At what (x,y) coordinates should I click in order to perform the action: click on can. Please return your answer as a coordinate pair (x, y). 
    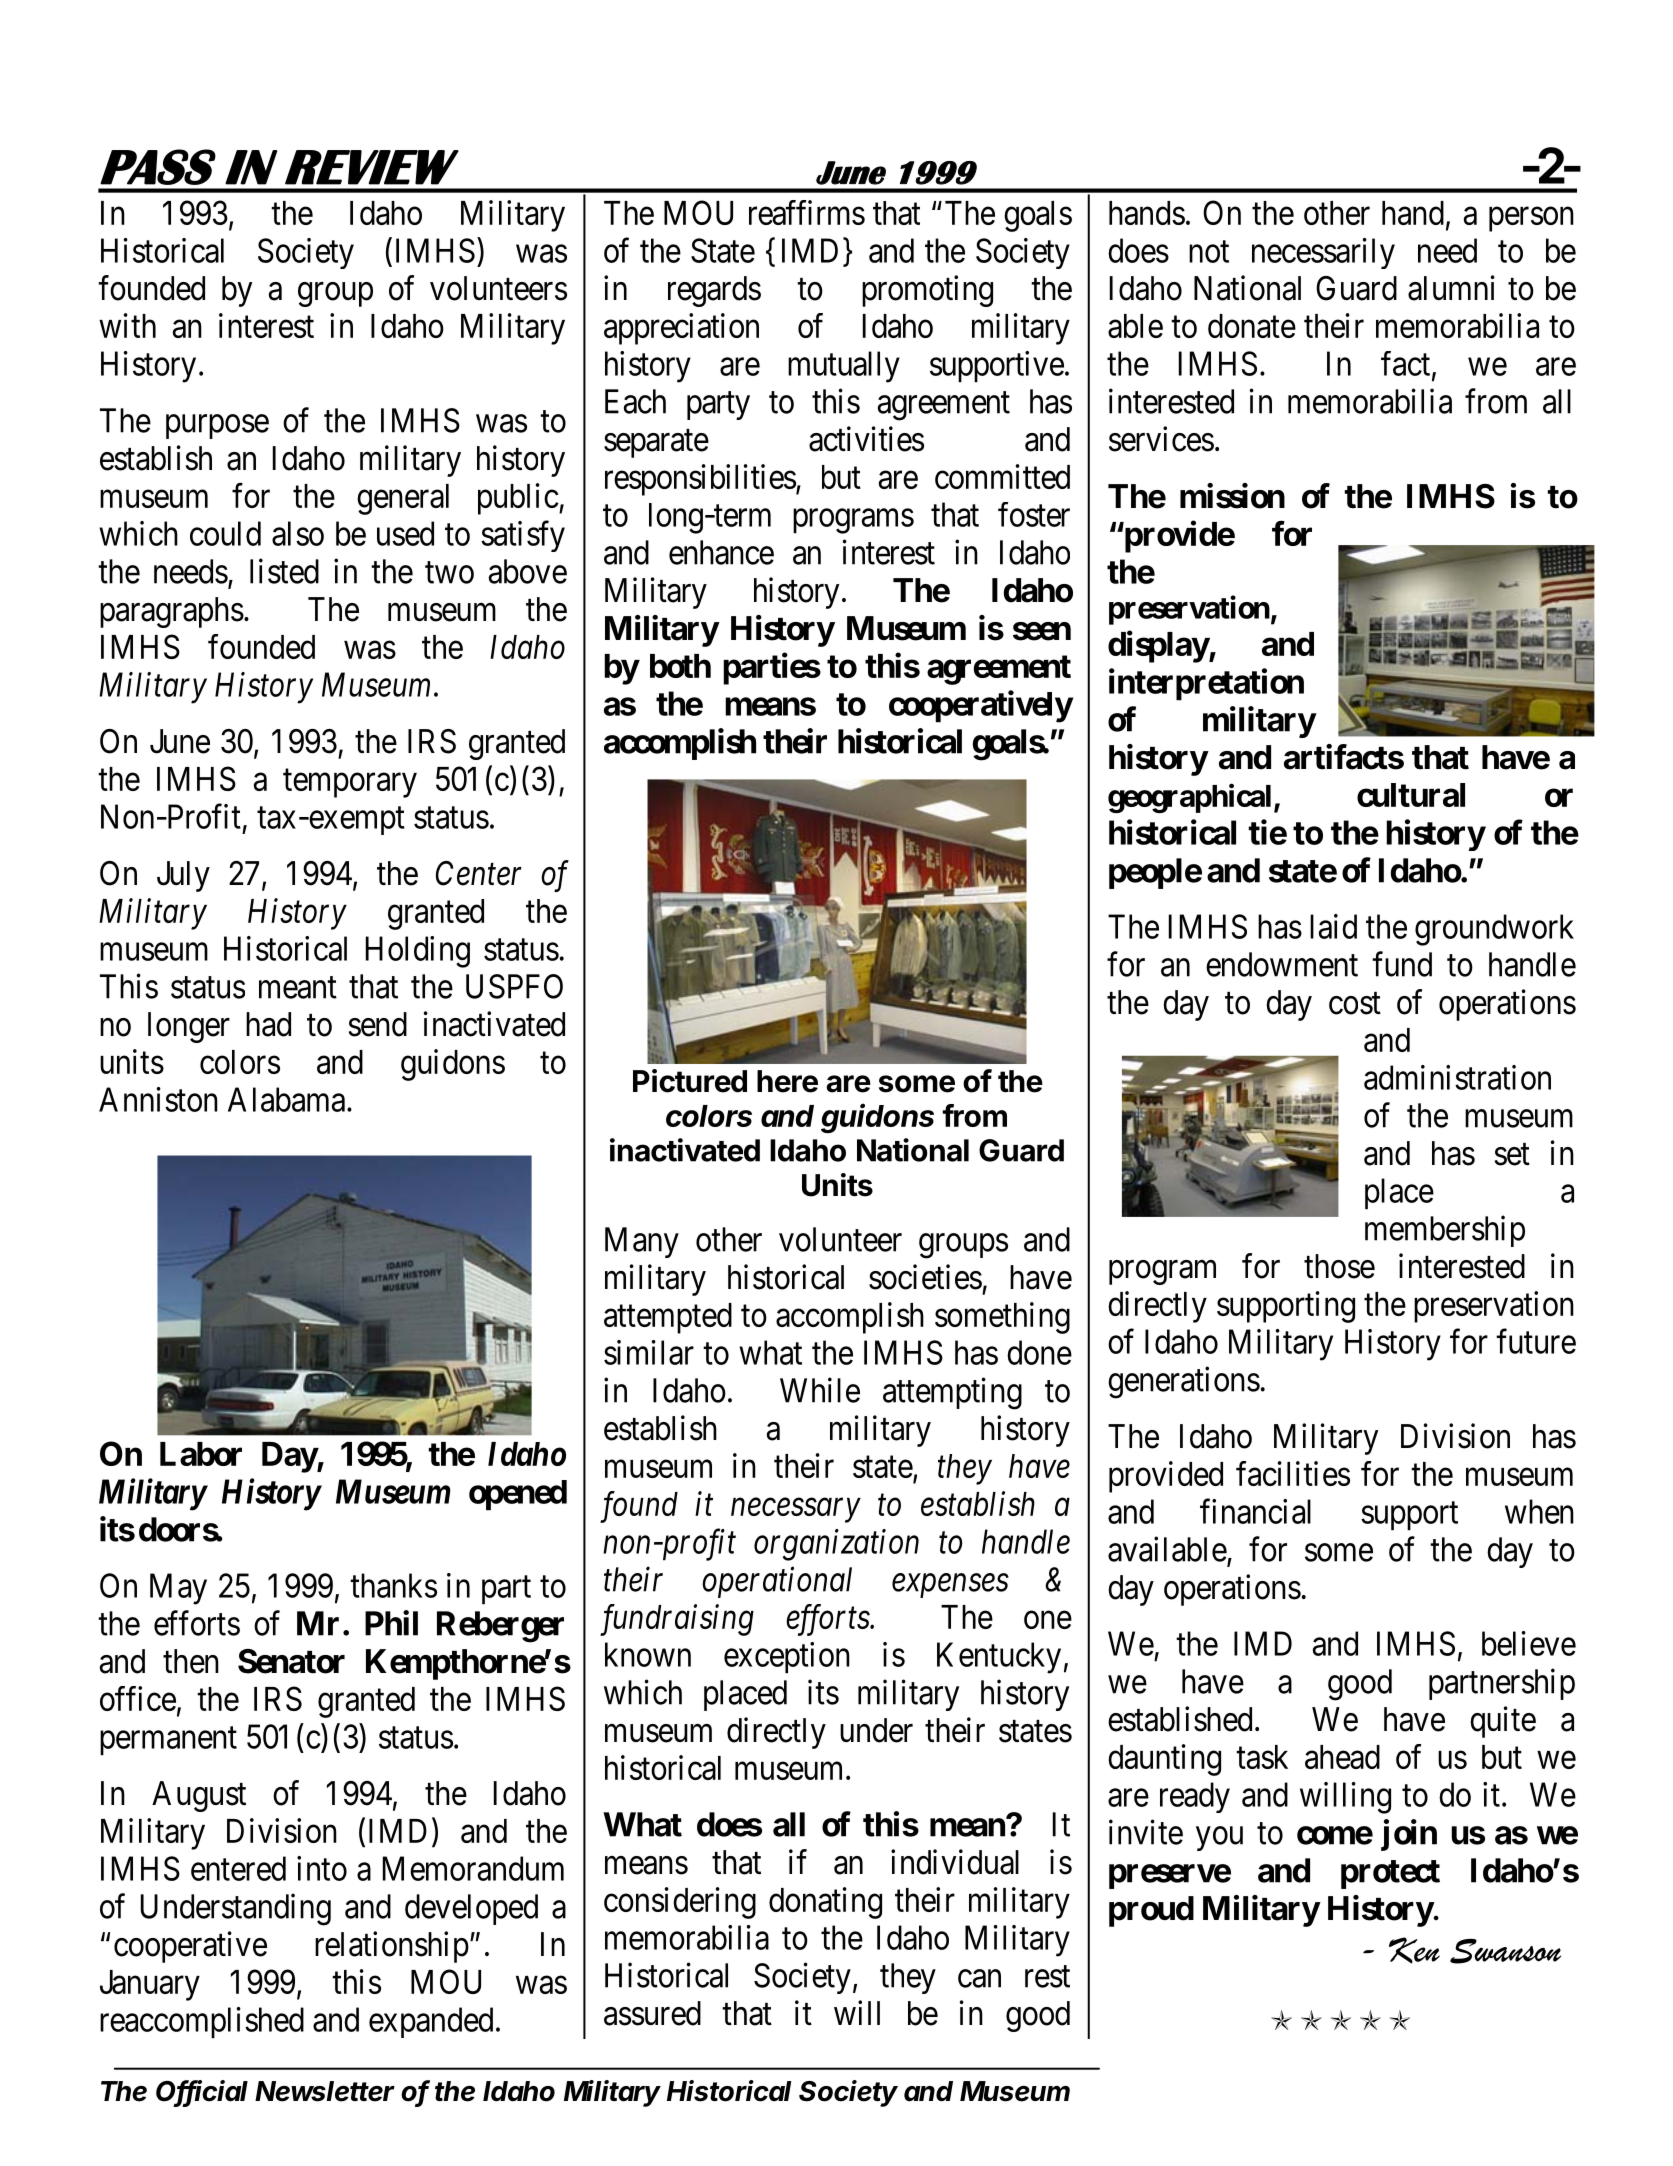
    Looking at the image, I should click on (979, 1979).
